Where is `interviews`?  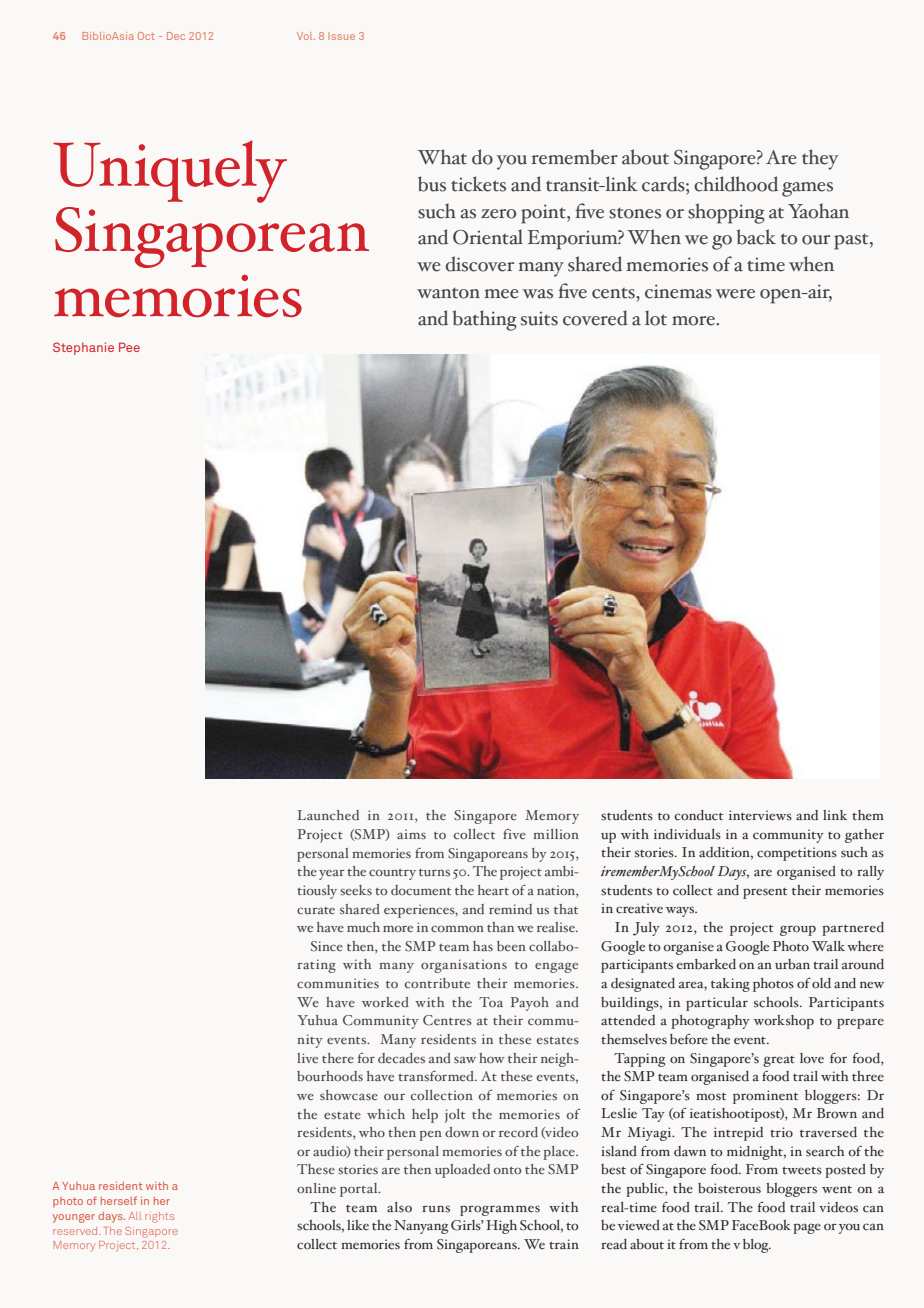 interviews is located at coordinates (760, 815).
